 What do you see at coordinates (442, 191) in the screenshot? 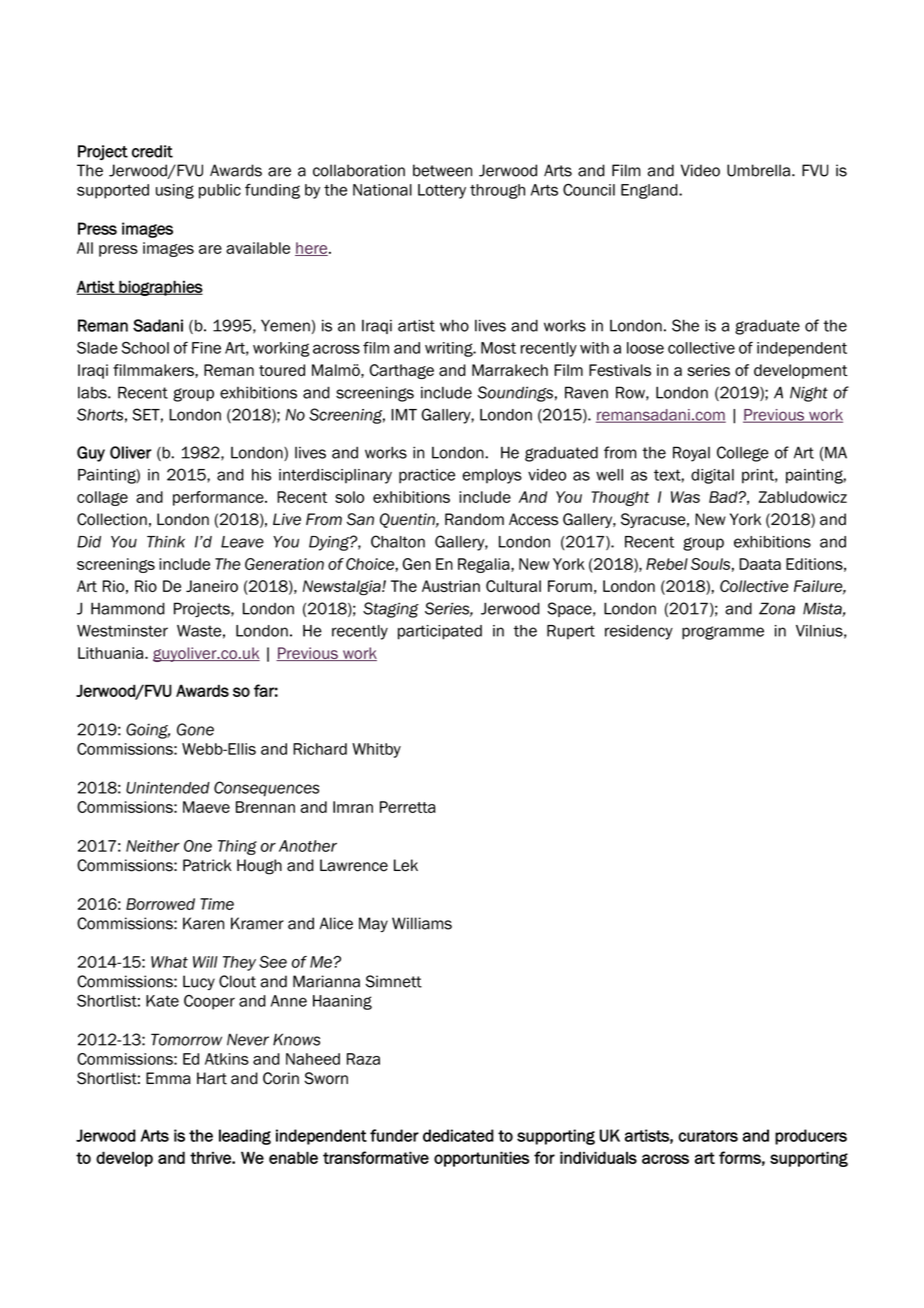
I see `Lottery` at bounding box center [442, 191].
